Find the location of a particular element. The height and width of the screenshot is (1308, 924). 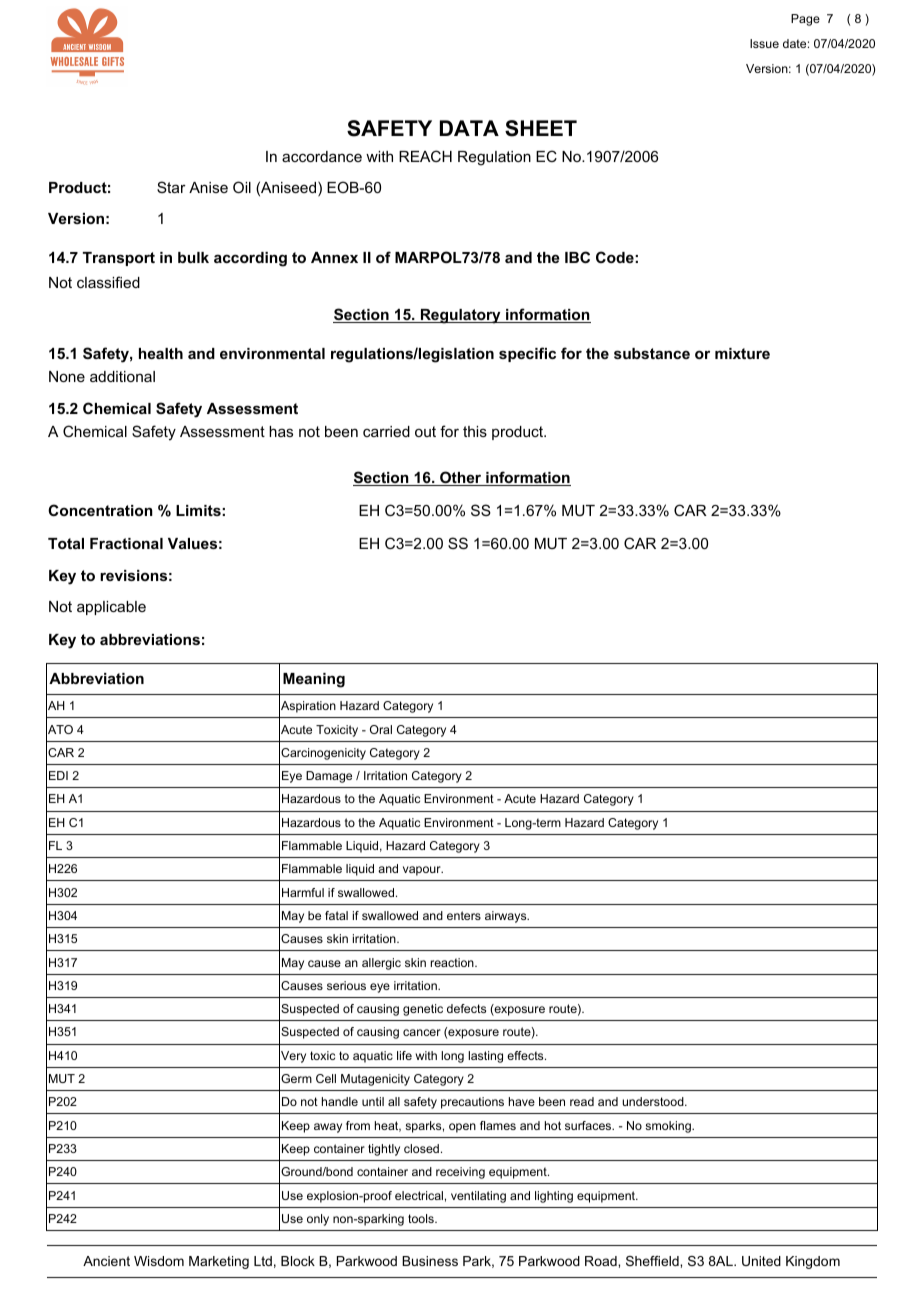

additional is located at coordinates (122, 376).
